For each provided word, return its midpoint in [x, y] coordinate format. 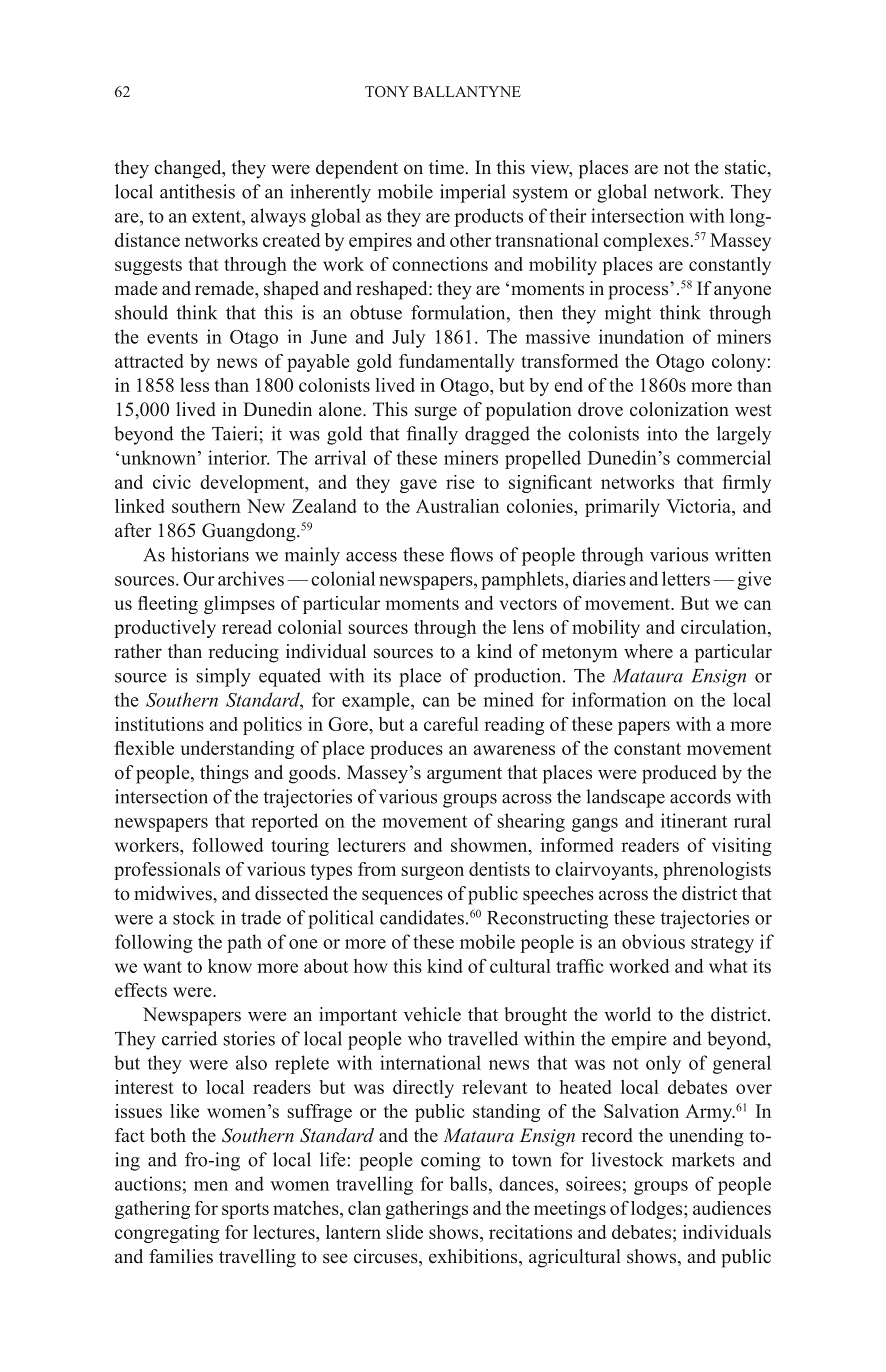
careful [451, 724]
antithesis [197, 191]
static [746, 167]
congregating [167, 1234]
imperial [473, 193]
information [619, 699]
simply [223, 677]
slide [404, 1232]
